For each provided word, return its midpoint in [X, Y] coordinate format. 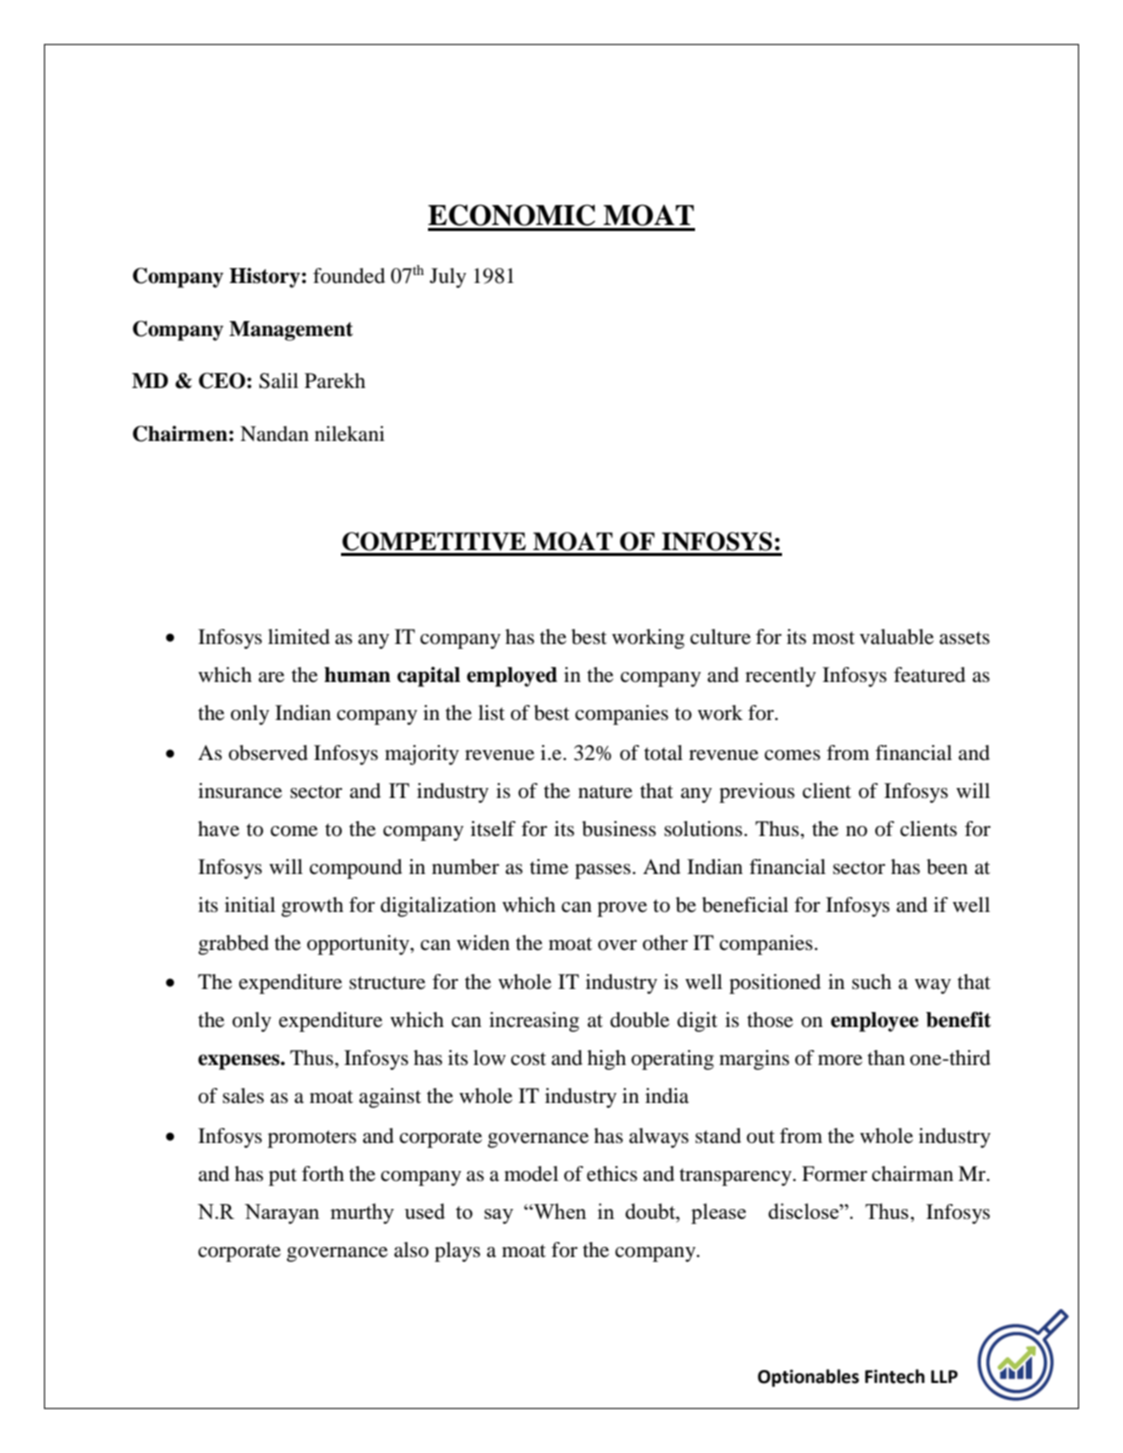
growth [312, 907]
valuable [897, 637]
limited [299, 637]
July [448, 278]
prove [622, 909]
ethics [612, 1174]
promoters [312, 1139]
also [411, 1250]
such [871, 981]
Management [291, 331]
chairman [912, 1174]
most [833, 638]
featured [929, 675]
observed [268, 753]
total [663, 753]
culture [720, 636]
